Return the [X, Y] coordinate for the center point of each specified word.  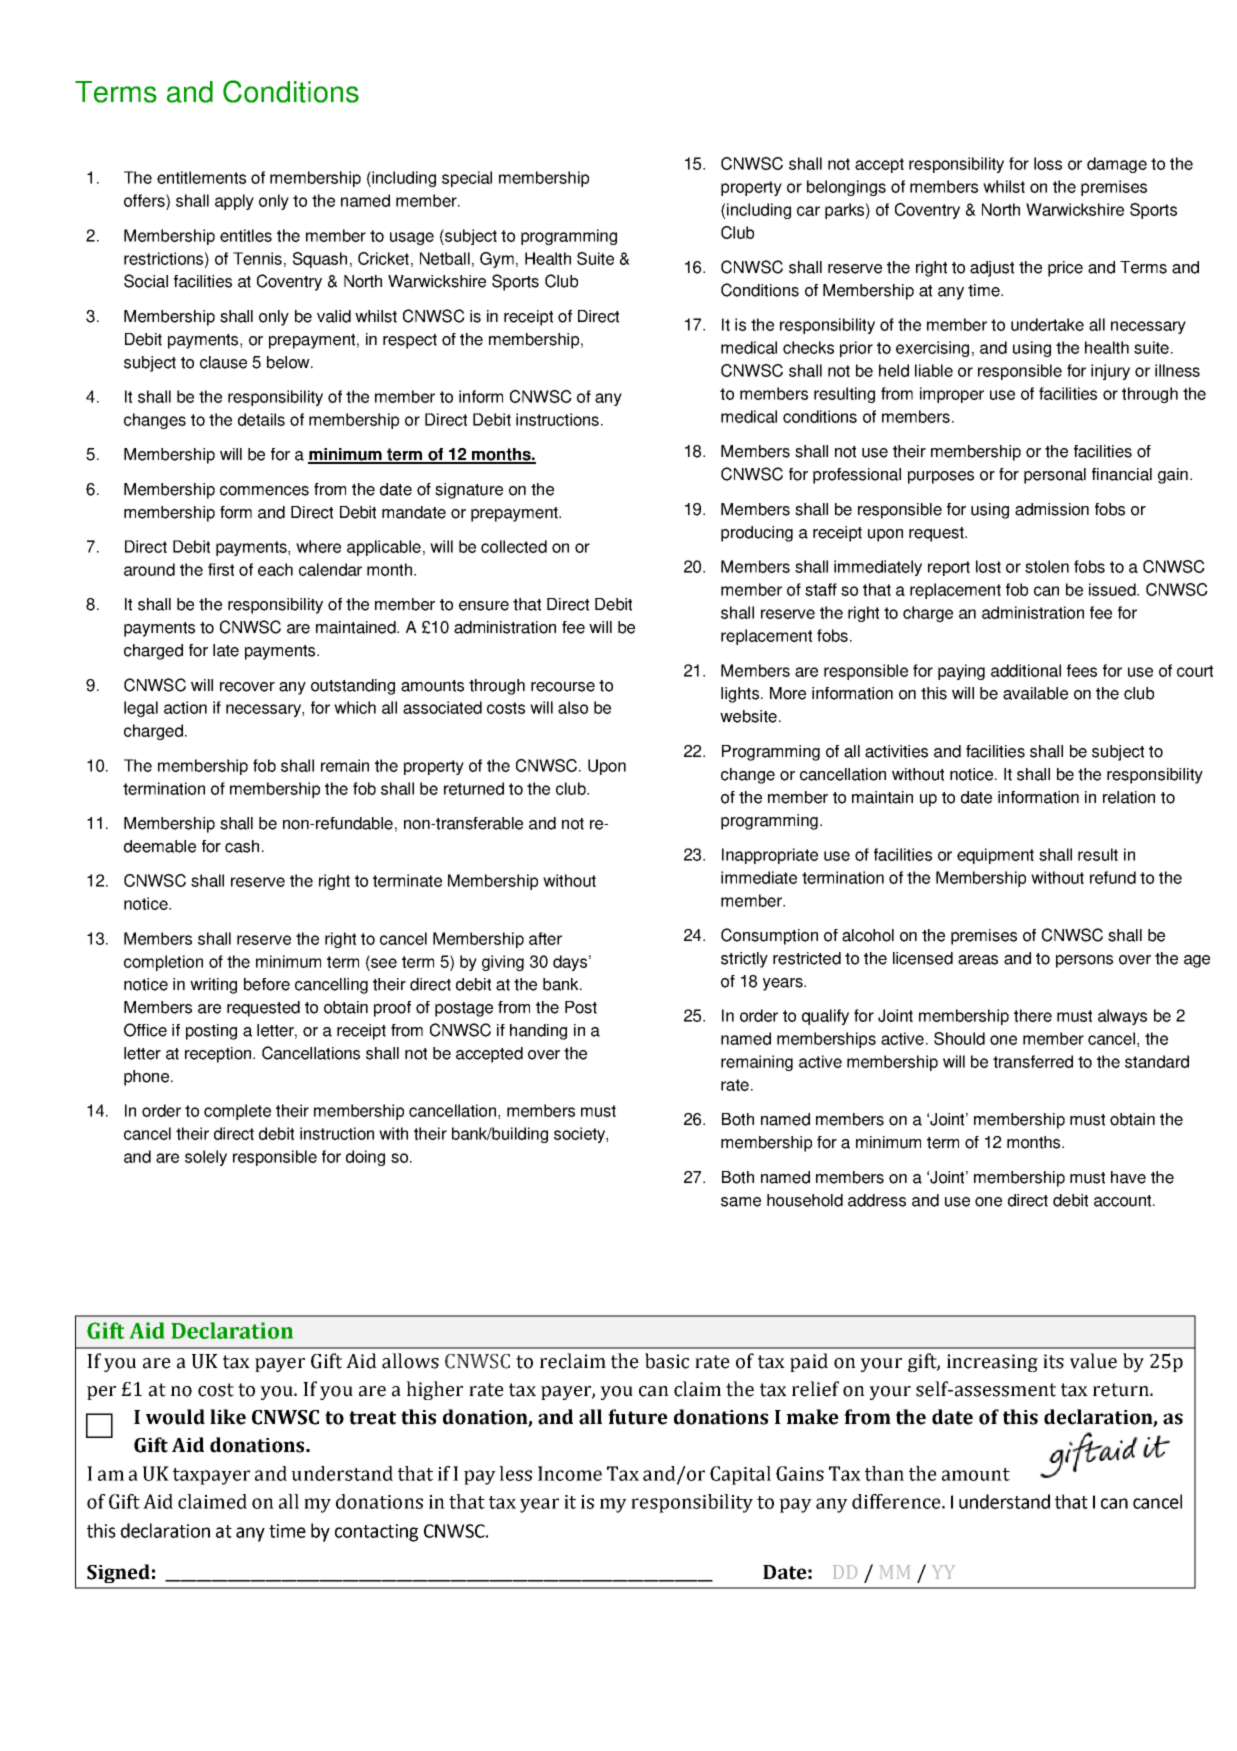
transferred [1033, 1061]
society [580, 1135]
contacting [376, 1533]
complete [237, 1112]
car [808, 211]
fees [1082, 670]
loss [1048, 163]
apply [234, 202]
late [226, 650]
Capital [740, 1475]
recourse [563, 687]
